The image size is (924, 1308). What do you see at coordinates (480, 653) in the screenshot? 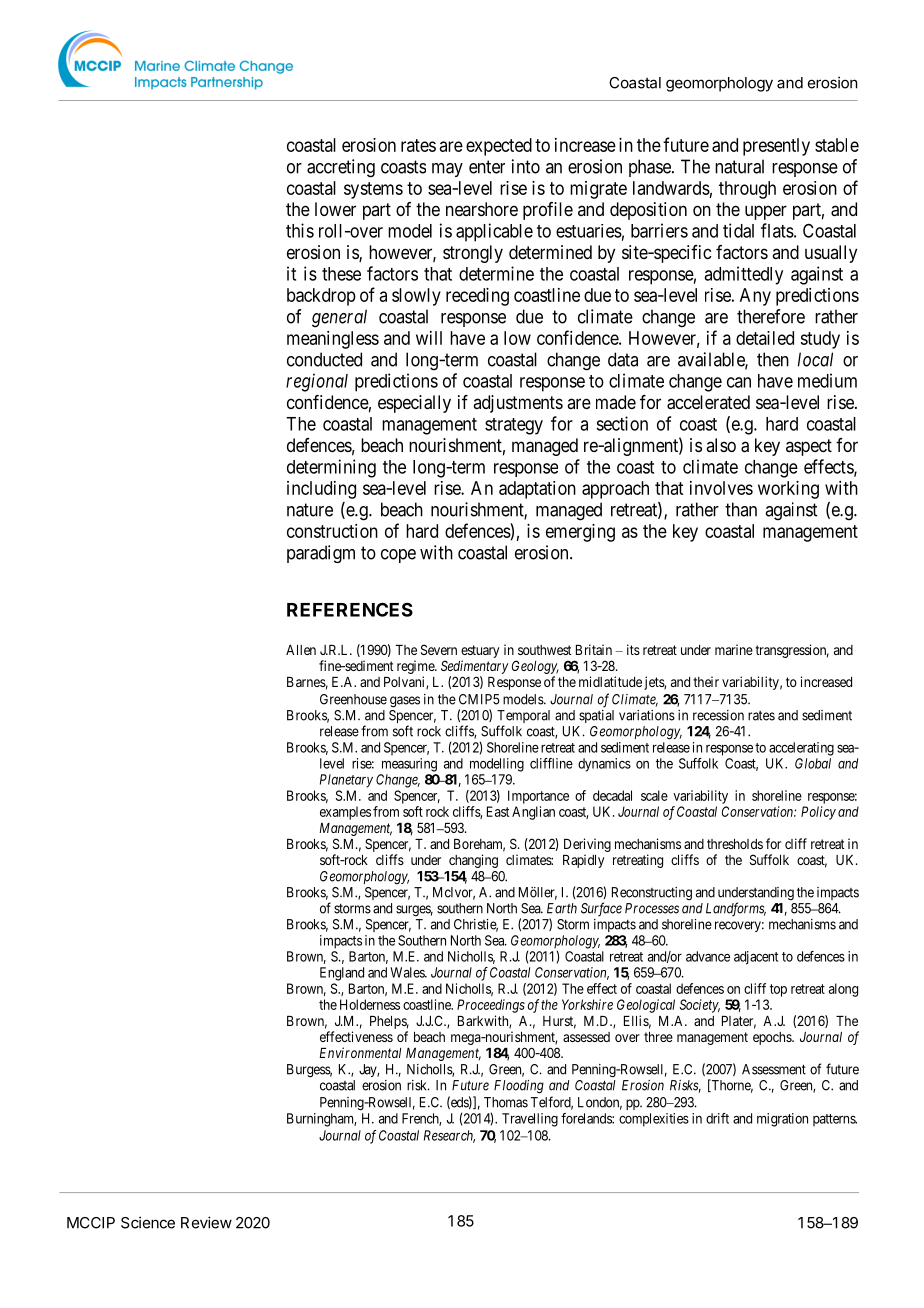
I see `estuary` at bounding box center [480, 653].
